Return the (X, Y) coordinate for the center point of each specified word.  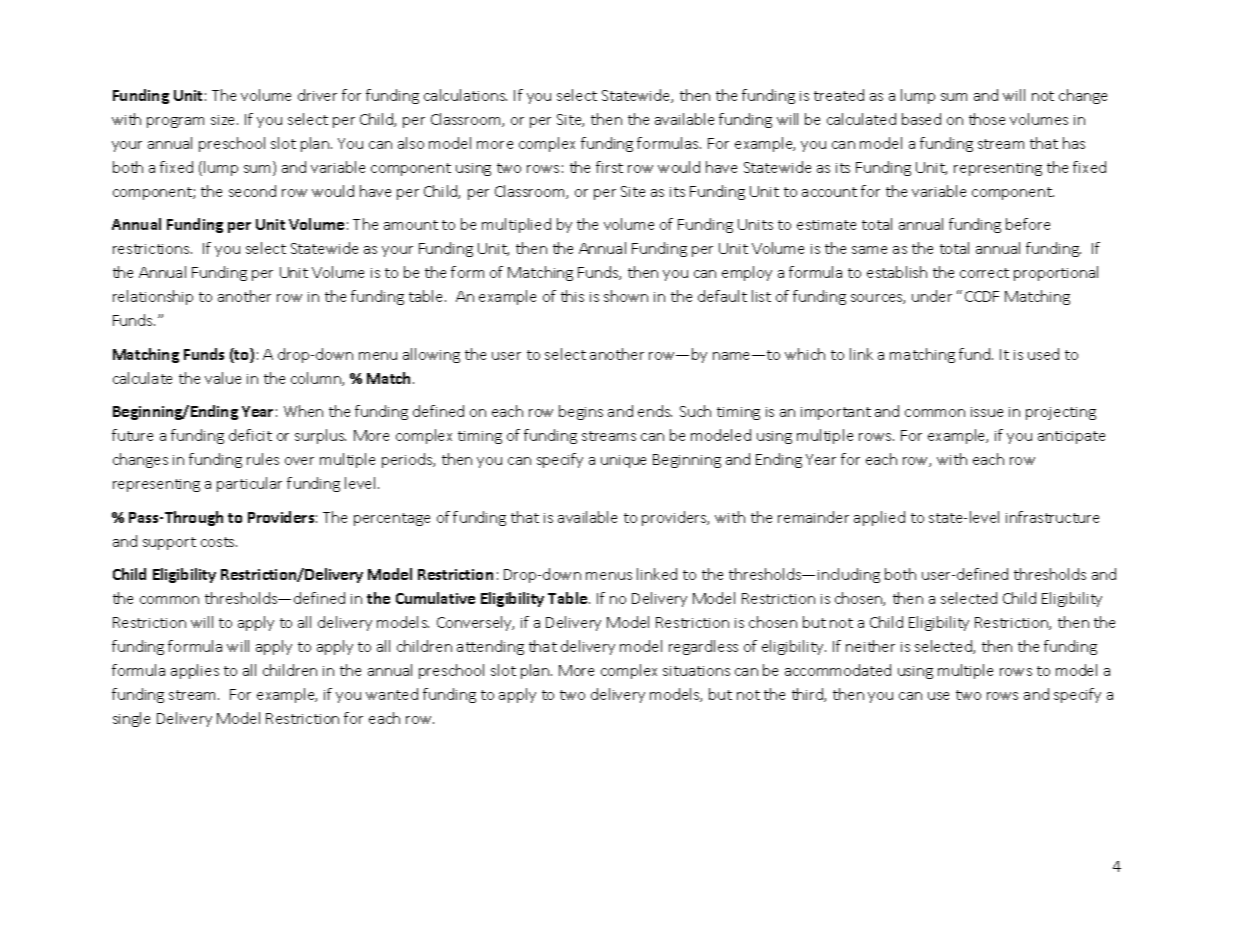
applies (195, 671)
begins (581, 412)
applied (879, 518)
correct (984, 273)
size (224, 120)
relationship (153, 297)
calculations (465, 95)
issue (987, 412)
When (303, 411)
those (987, 119)
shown (626, 296)
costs (219, 542)
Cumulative (435, 598)
